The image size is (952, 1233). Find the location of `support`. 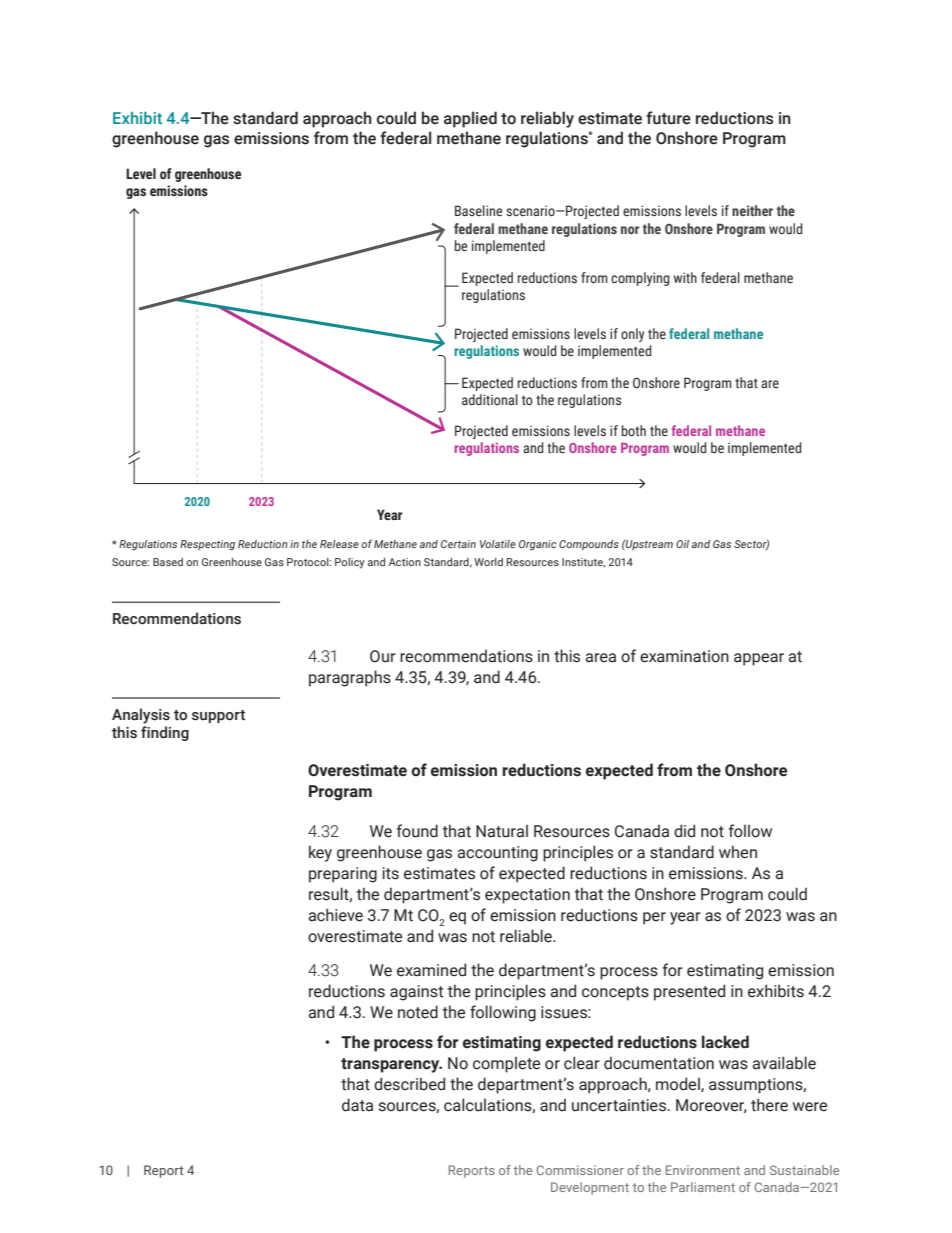

support is located at coordinates (218, 716).
